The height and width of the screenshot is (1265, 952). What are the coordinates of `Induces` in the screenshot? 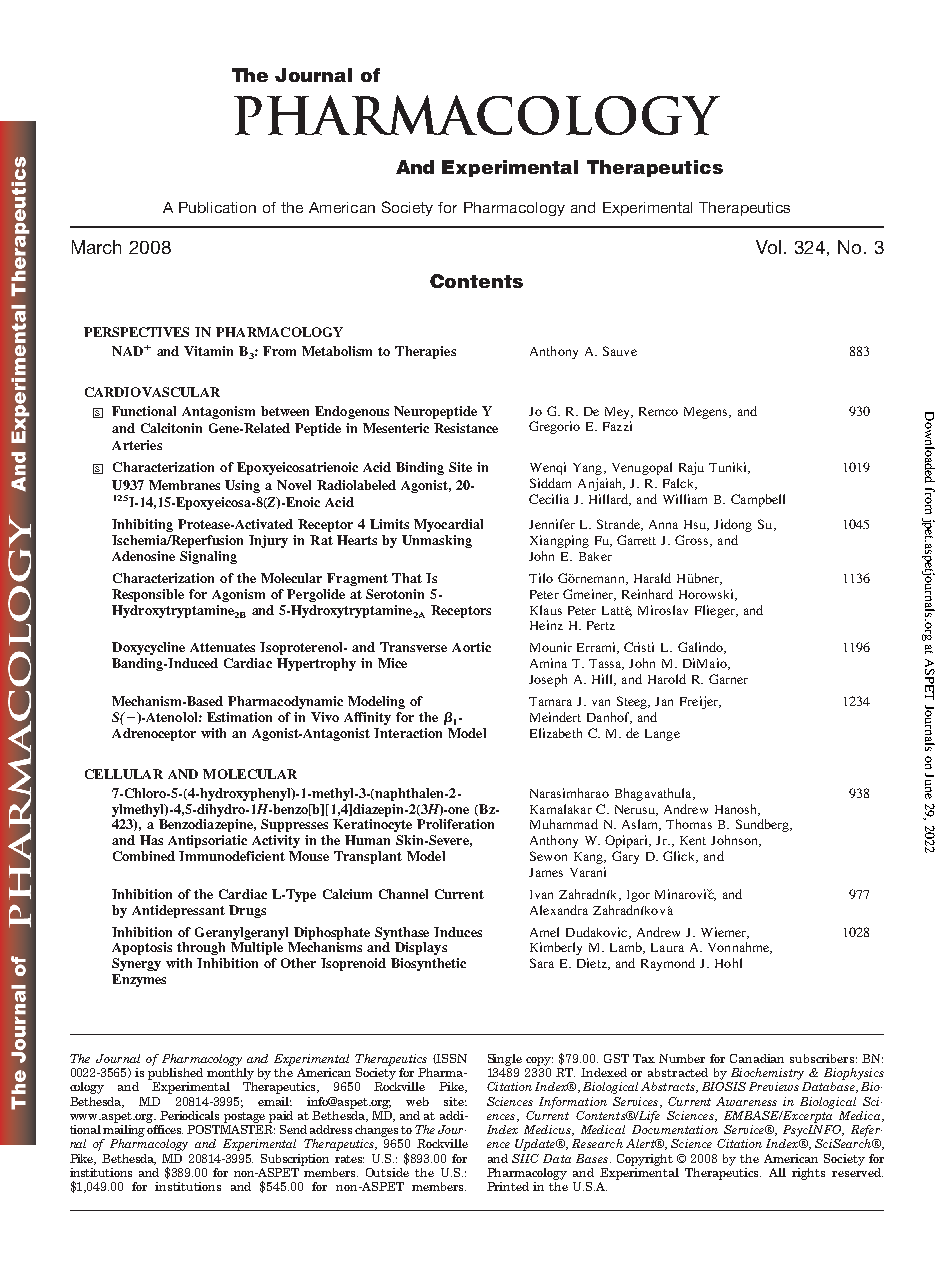 It's located at (458, 932).
